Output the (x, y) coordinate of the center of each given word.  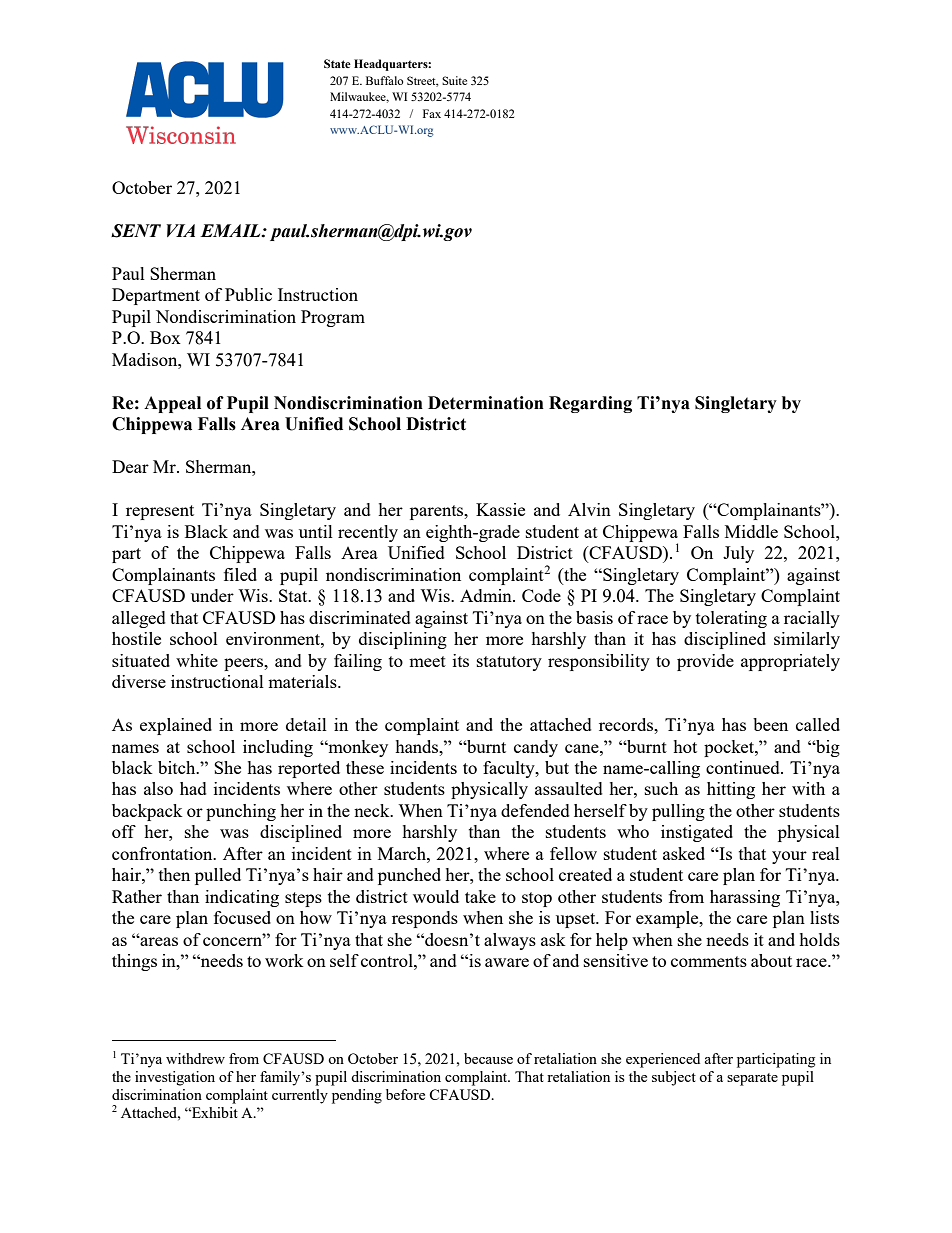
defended (535, 810)
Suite (454, 80)
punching (241, 812)
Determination (486, 403)
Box (165, 337)
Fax (432, 113)
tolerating (731, 619)
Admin (487, 595)
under (212, 595)
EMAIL (231, 230)
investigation (175, 1078)
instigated (697, 833)
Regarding (590, 404)
